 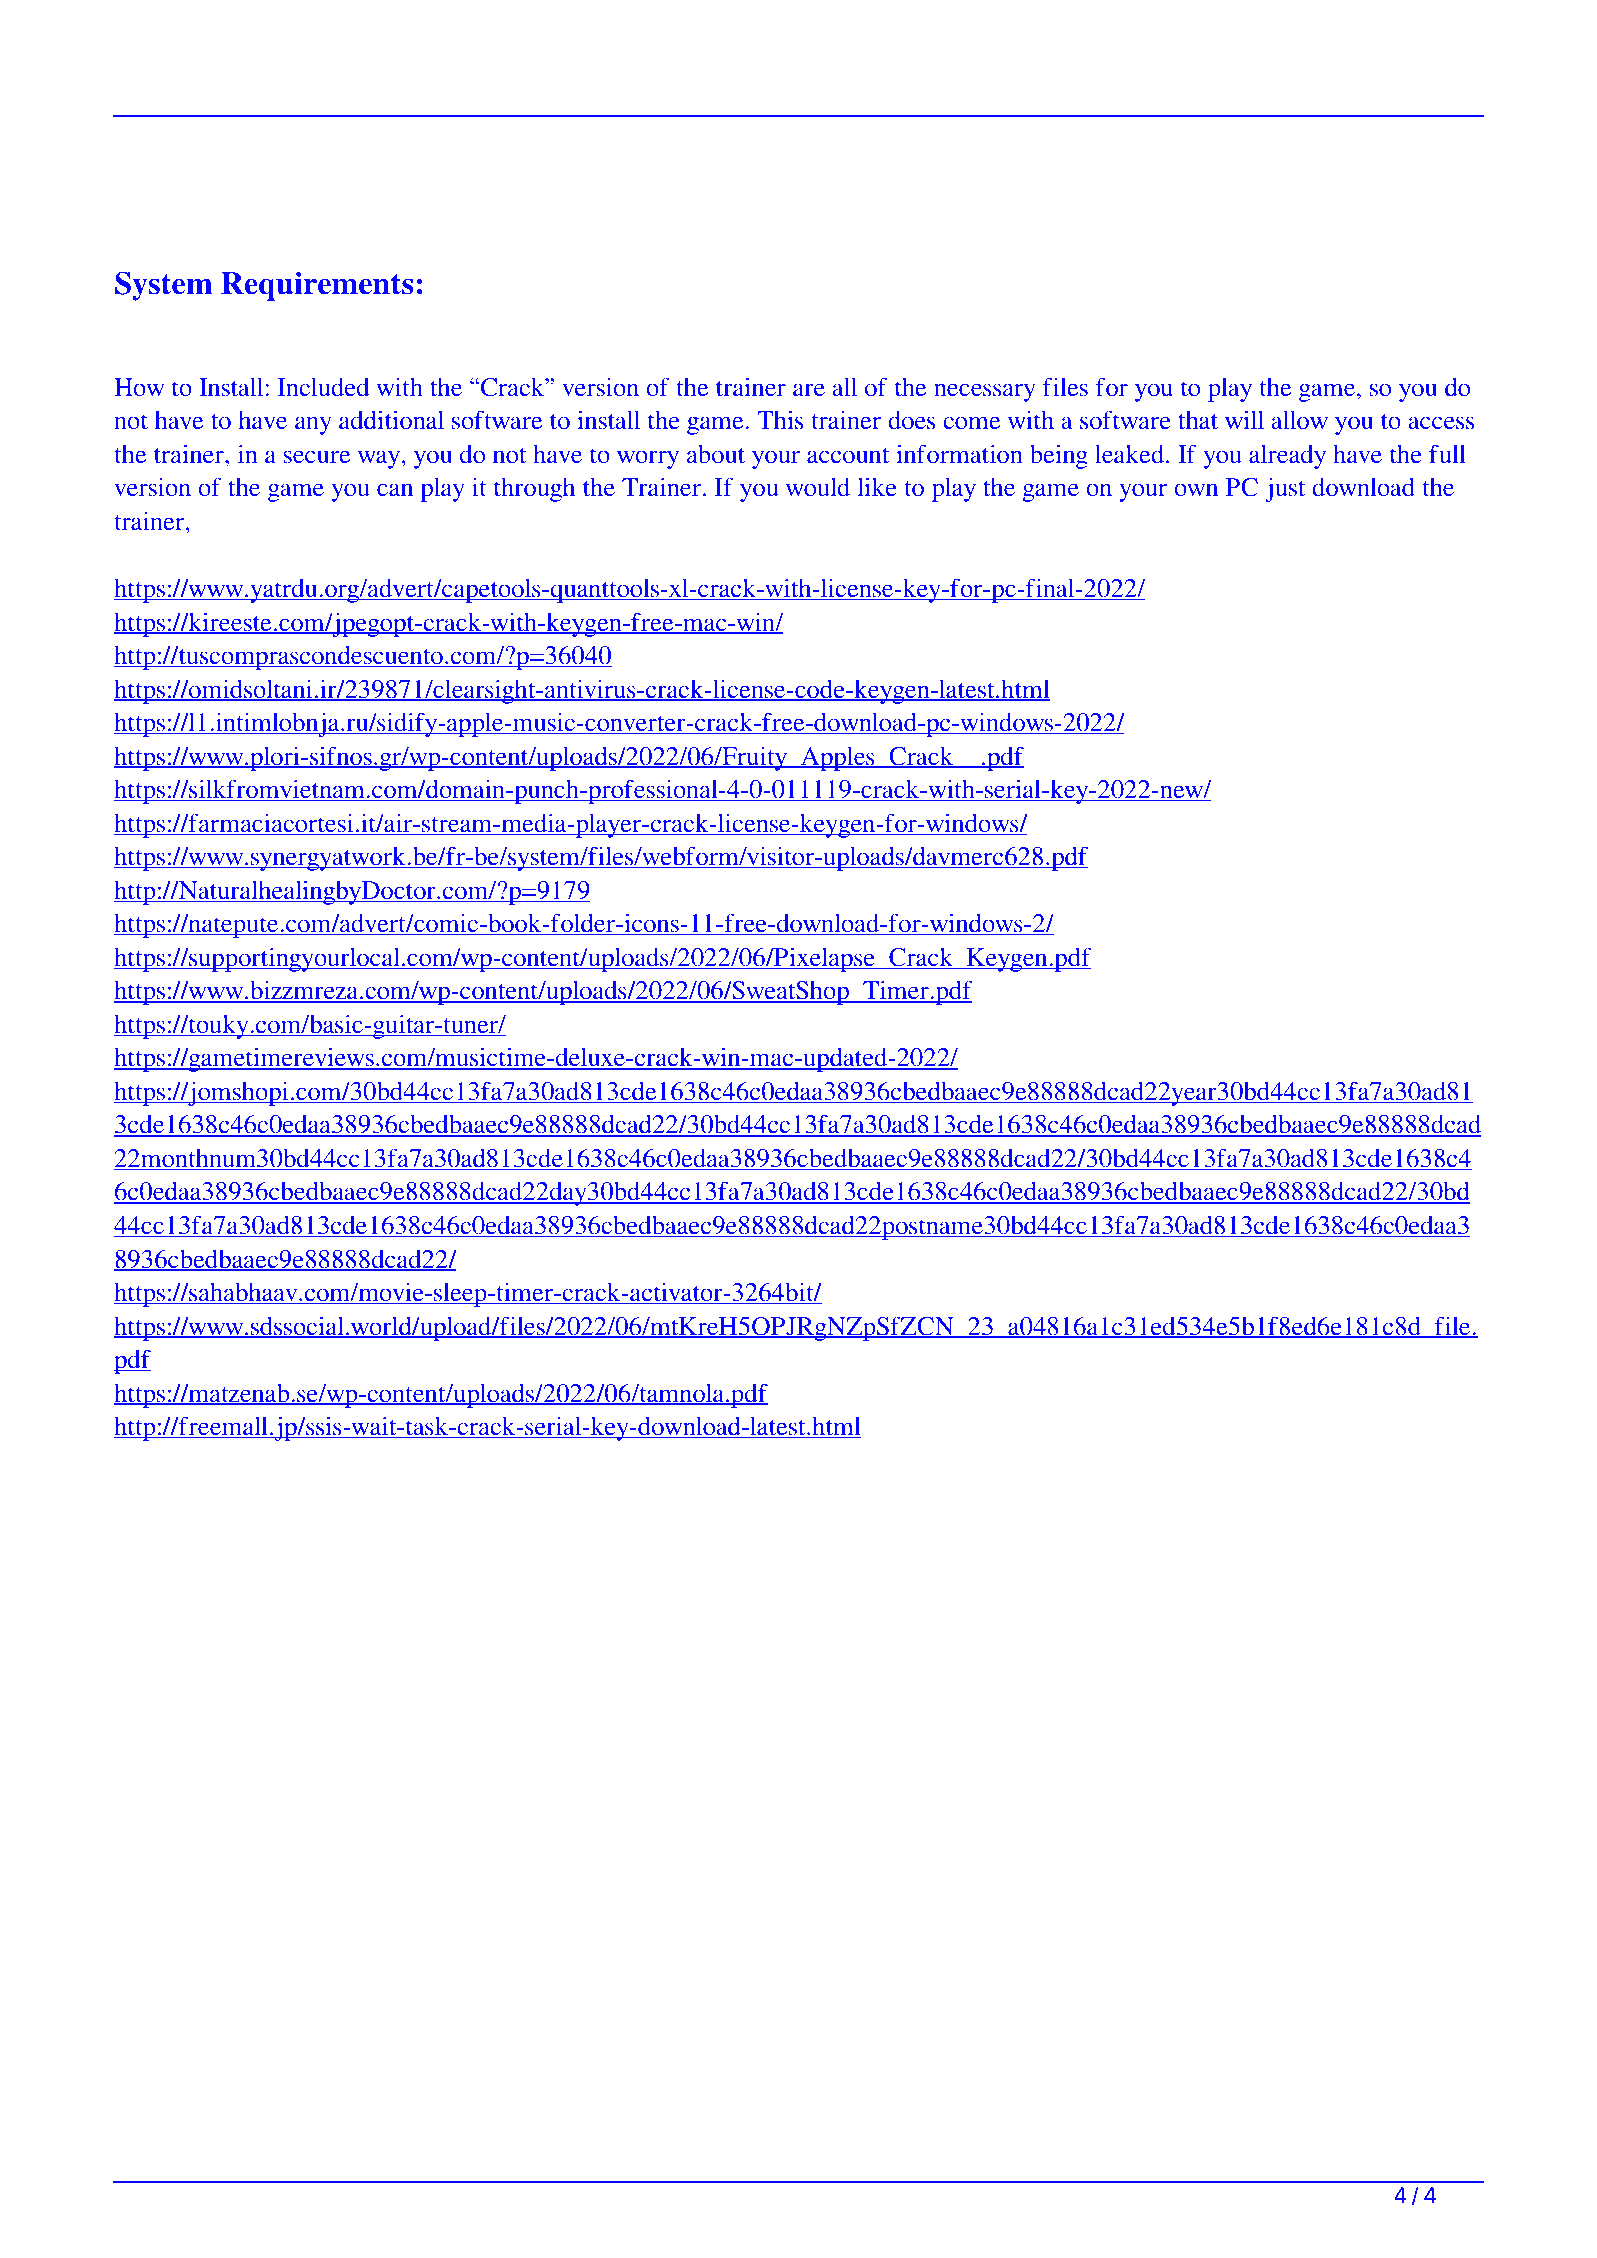 What do you see at coordinates (1285, 489) in the screenshot?
I see `just` at bounding box center [1285, 489].
